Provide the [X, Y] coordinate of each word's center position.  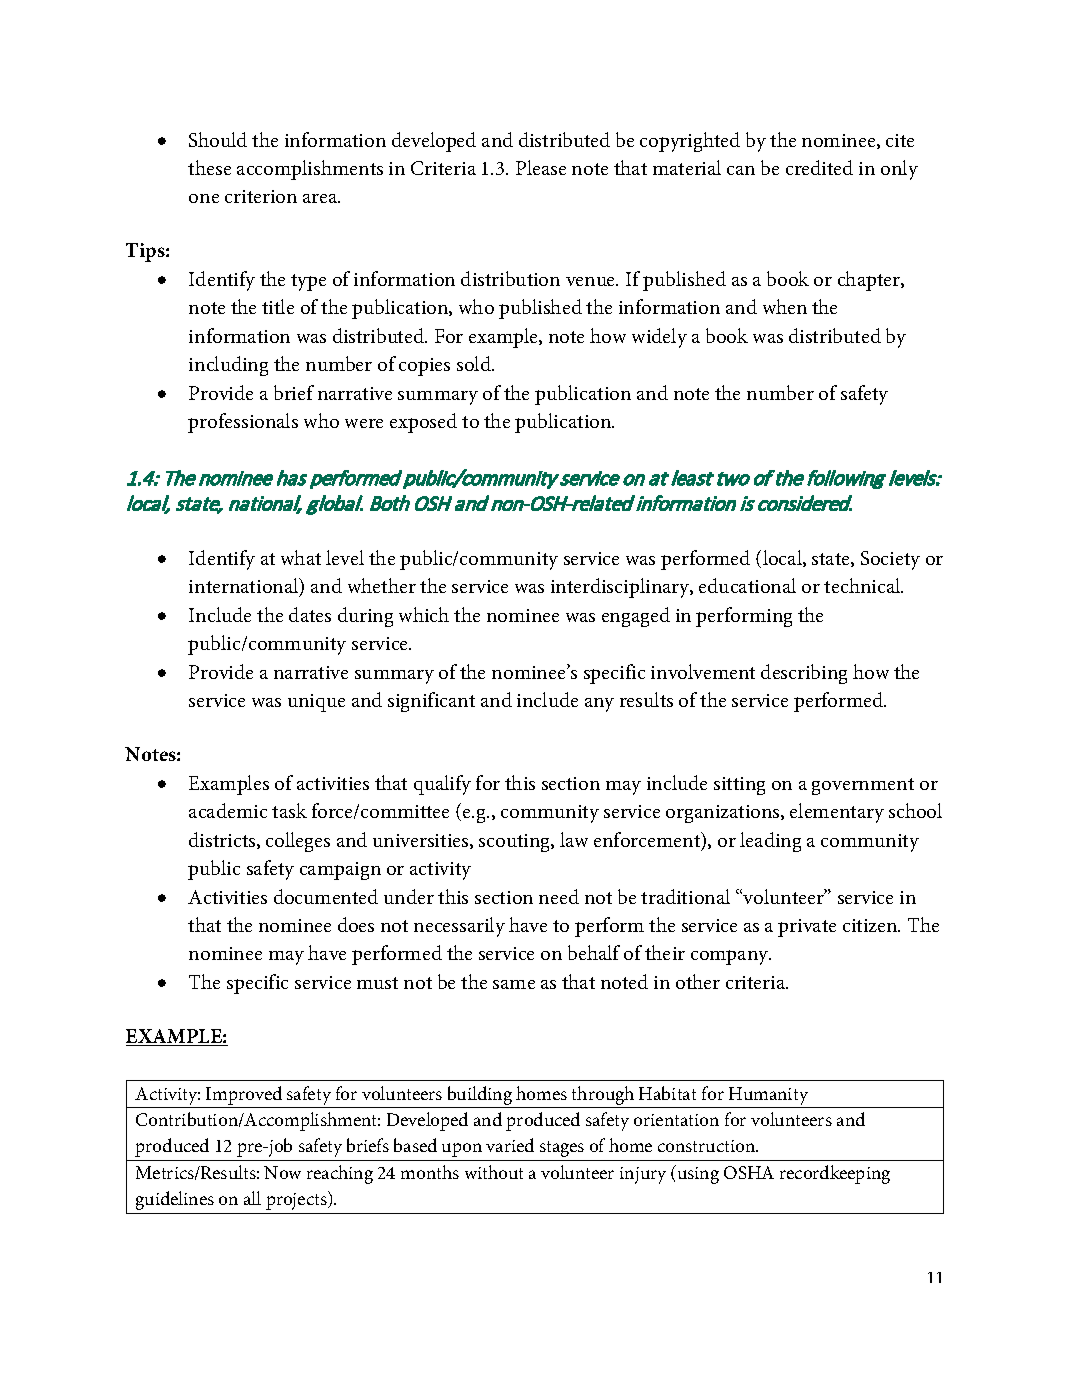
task [289, 810]
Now [282, 1172]
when [785, 306]
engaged [636, 617]
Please [541, 167]
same [514, 984]
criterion [261, 196]
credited [819, 167]
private [807, 928]
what [301, 557]
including [228, 366]
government [863, 786]
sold [475, 363]
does [356, 924]
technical [863, 585]
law [574, 839]
